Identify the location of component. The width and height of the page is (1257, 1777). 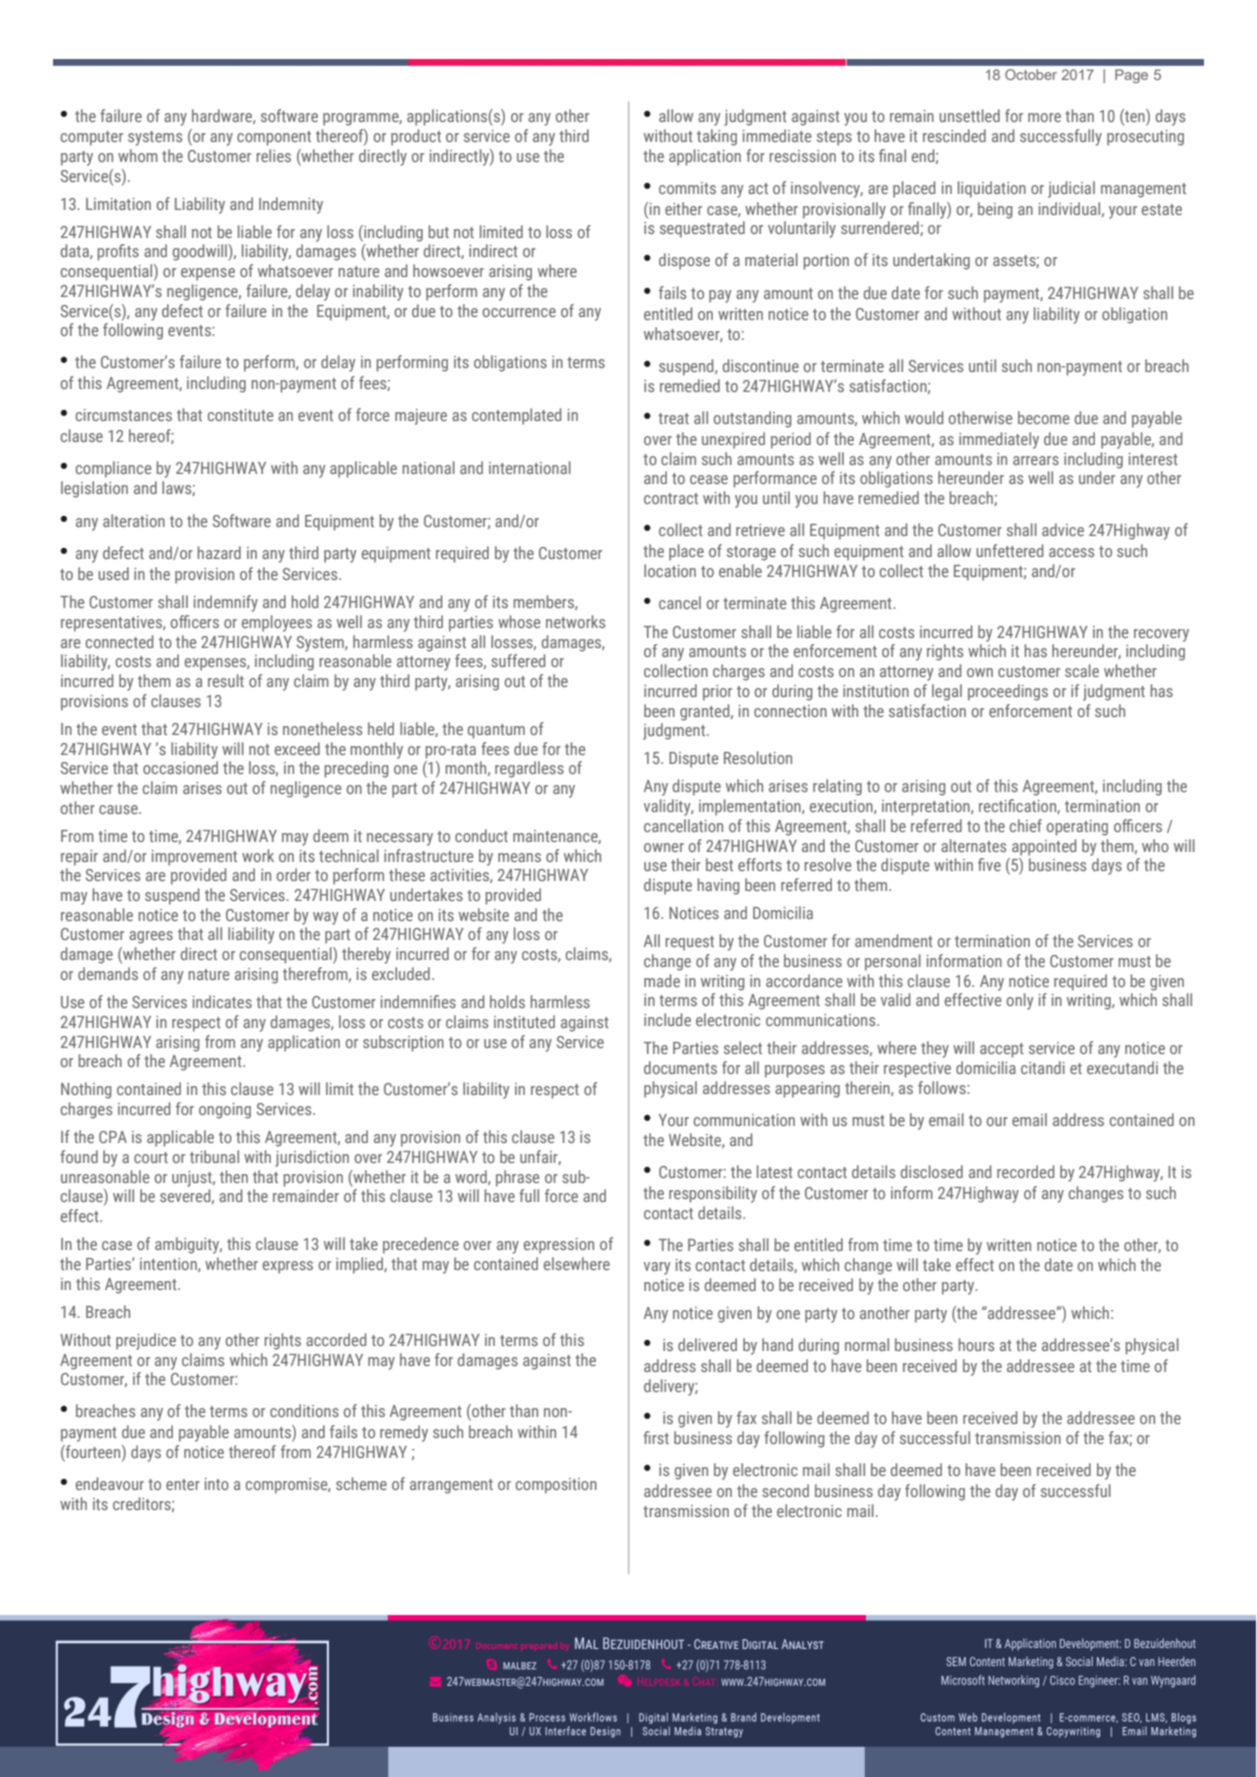
(274, 138).
